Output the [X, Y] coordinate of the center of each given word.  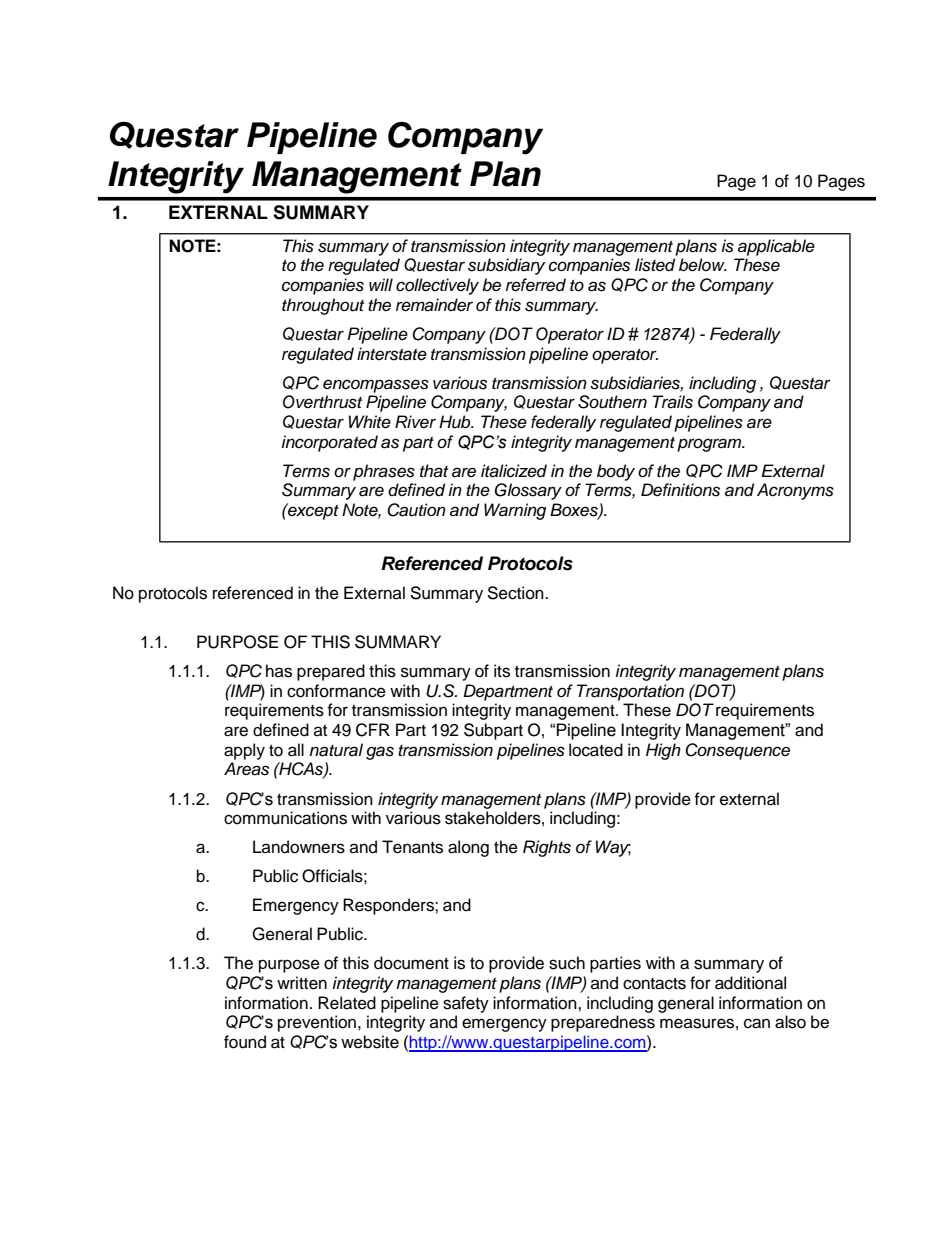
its [502, 671]
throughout [323, 306]
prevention [318, 1023]
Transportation [630, 692]
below [703, 265]
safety [466, 1004]
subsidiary [506, 266]
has [279, 671]
